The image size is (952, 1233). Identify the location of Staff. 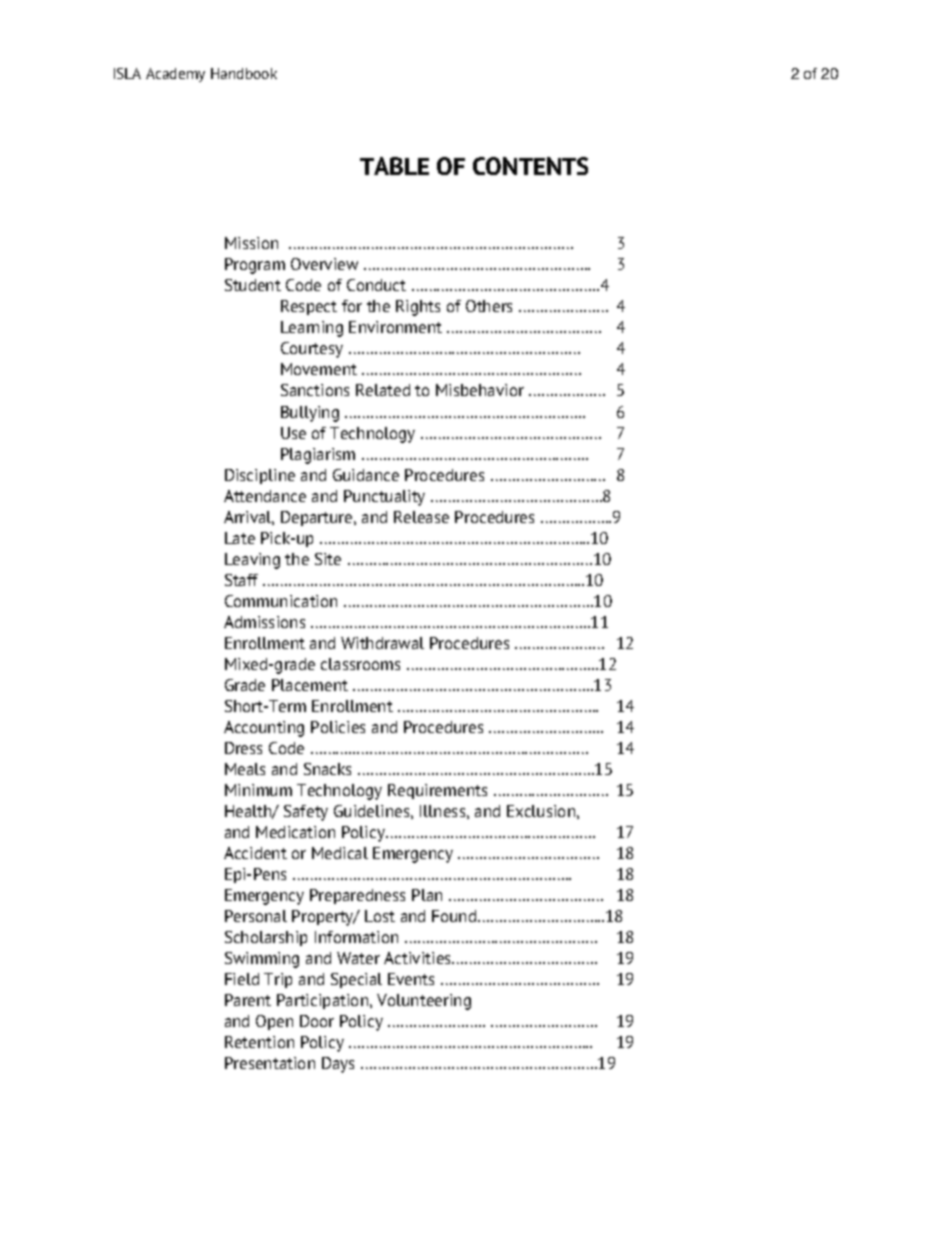
(241, 580).
